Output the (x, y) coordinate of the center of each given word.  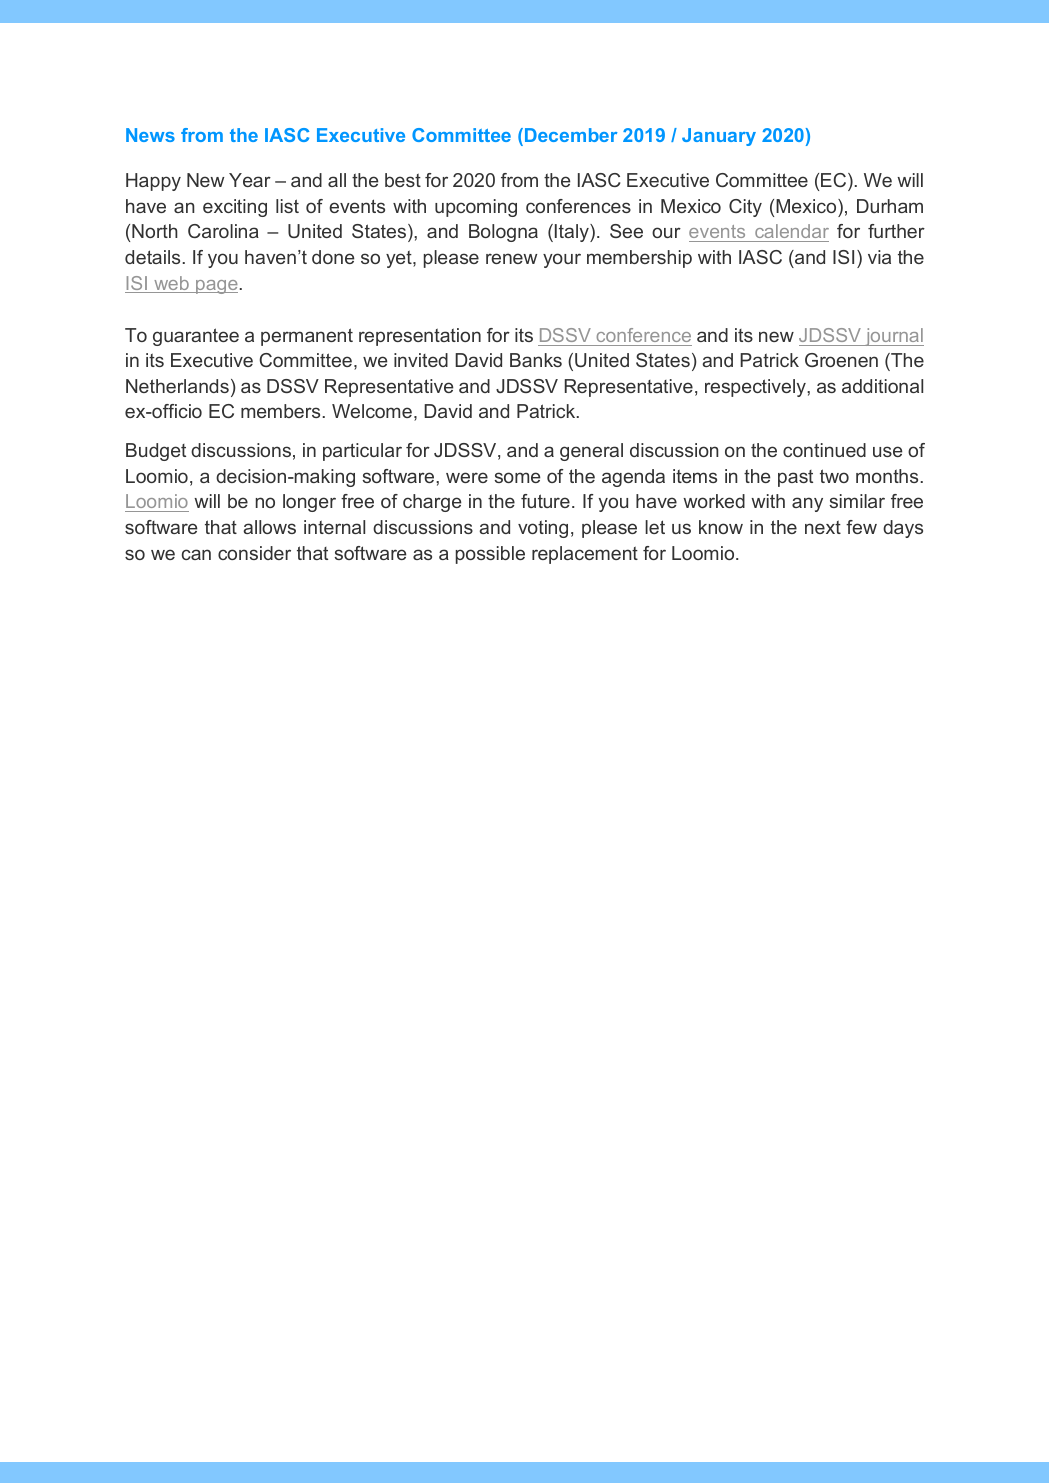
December (571, 135)
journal (893, 337)
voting (543, 529)
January (719, 137)
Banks (536, 360)
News (150, 135)
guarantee (196, 337)
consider (254, 553)
